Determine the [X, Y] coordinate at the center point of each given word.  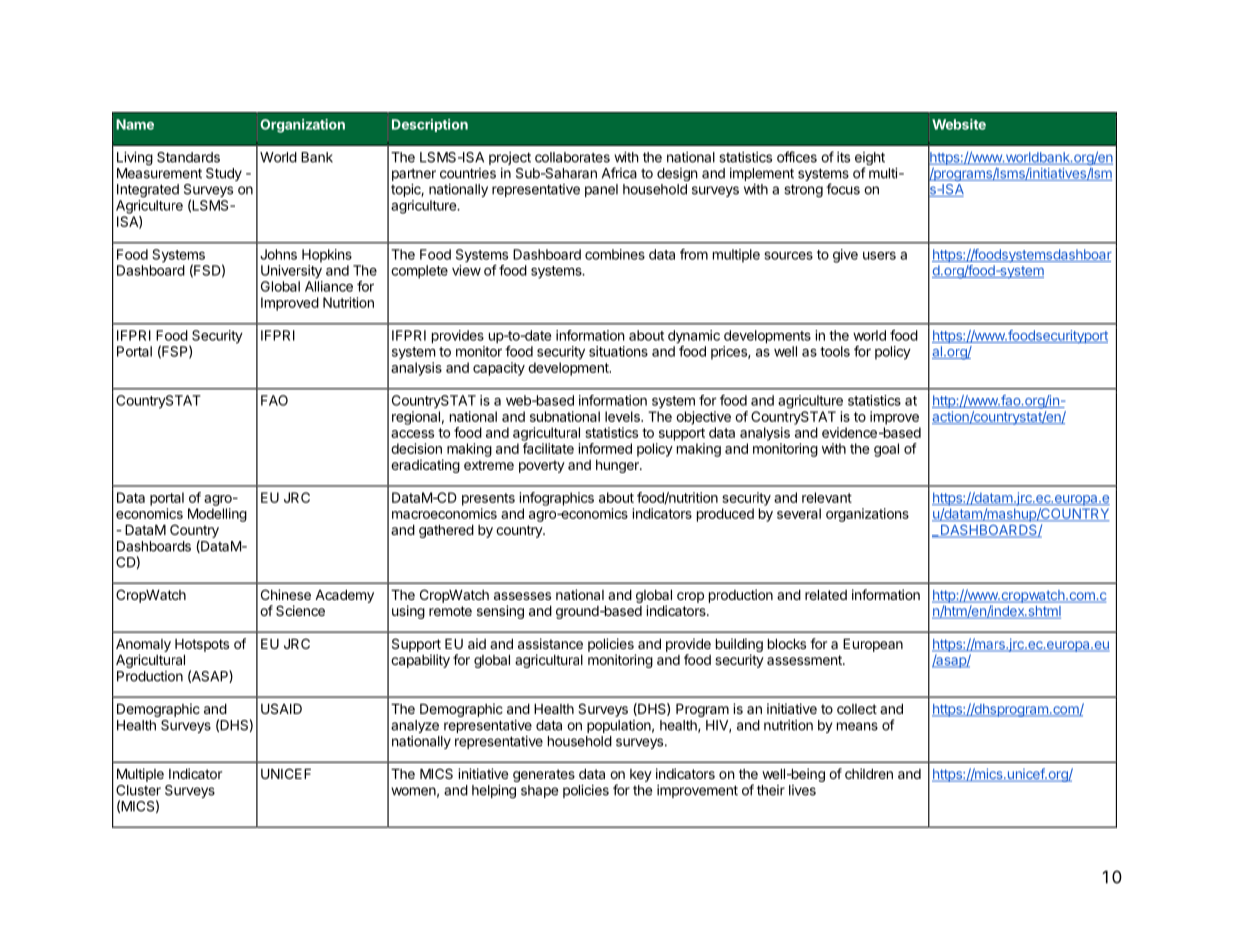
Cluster [138, 790]
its [843, 157]
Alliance [329, 286]
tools [835, 351]
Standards [188, 157]
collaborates [572, 157]
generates [544, 775]
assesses [522, 596]
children [869, 773]
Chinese [286, 594]
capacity [499, 369]
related [826, 595]
